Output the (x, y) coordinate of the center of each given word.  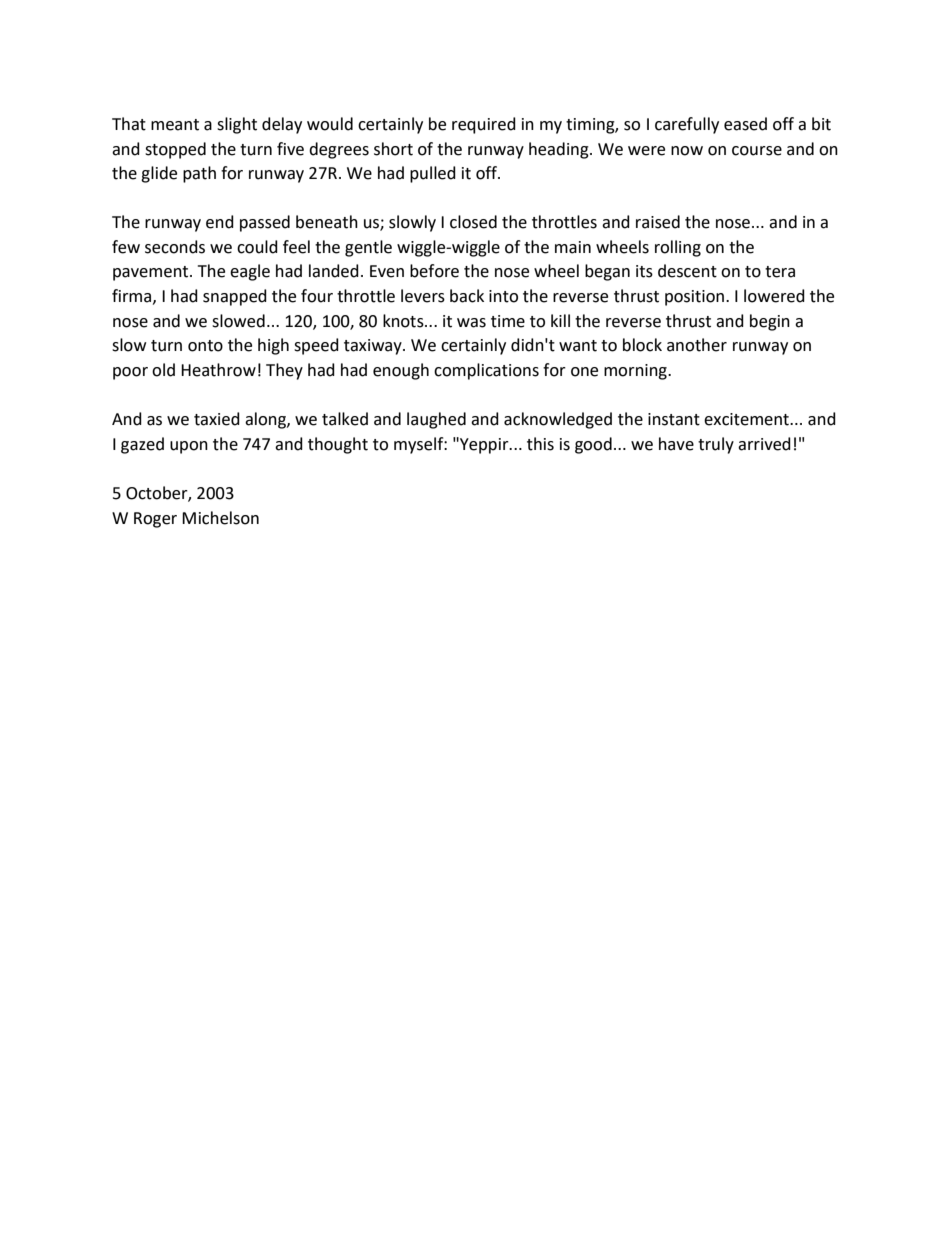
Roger (155, 520)
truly (716, 445)
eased (745, 124)
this (540, 444)
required (484, 125)
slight (237, 125)
